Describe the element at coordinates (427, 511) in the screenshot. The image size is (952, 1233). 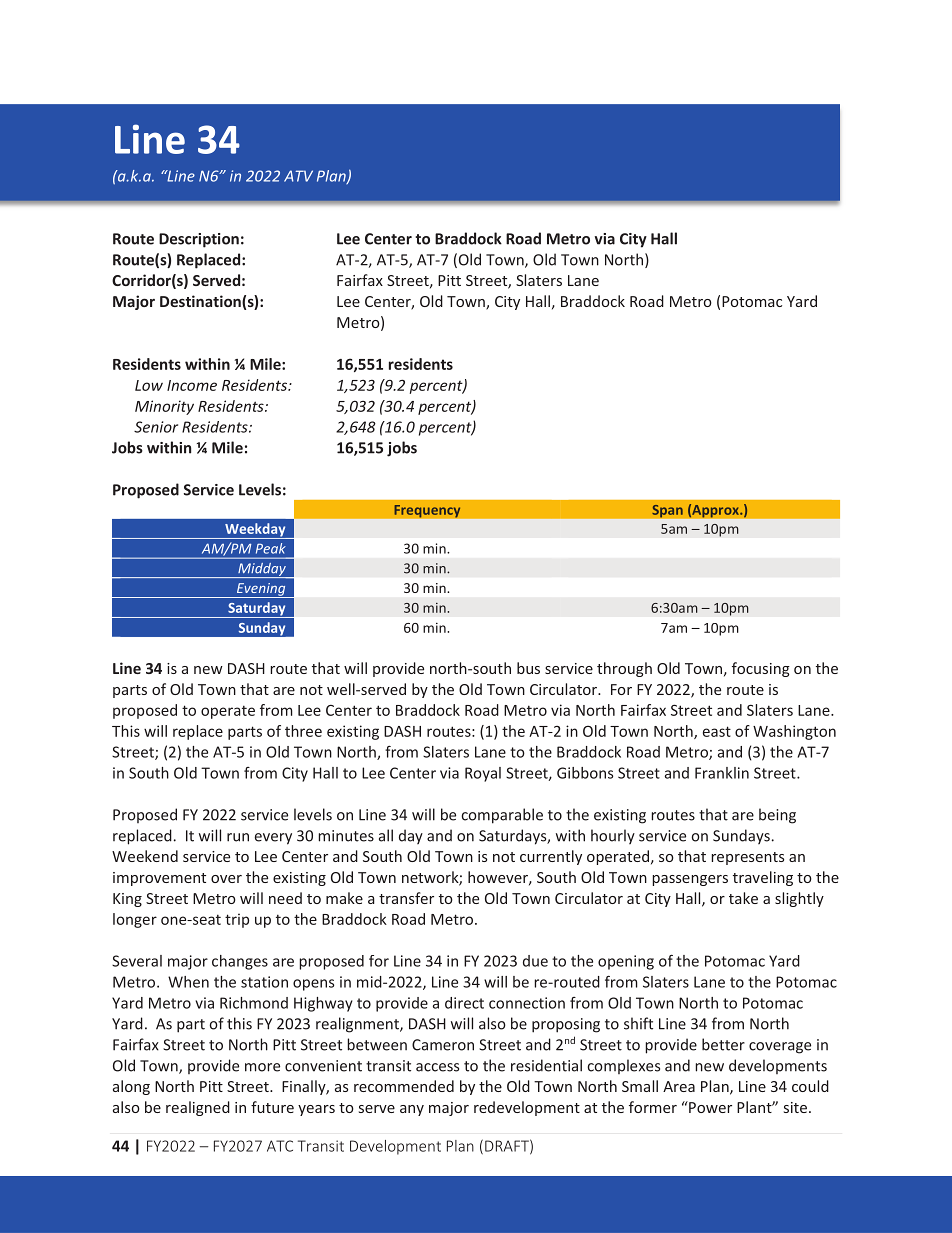
I see `Frequency` at that location.
